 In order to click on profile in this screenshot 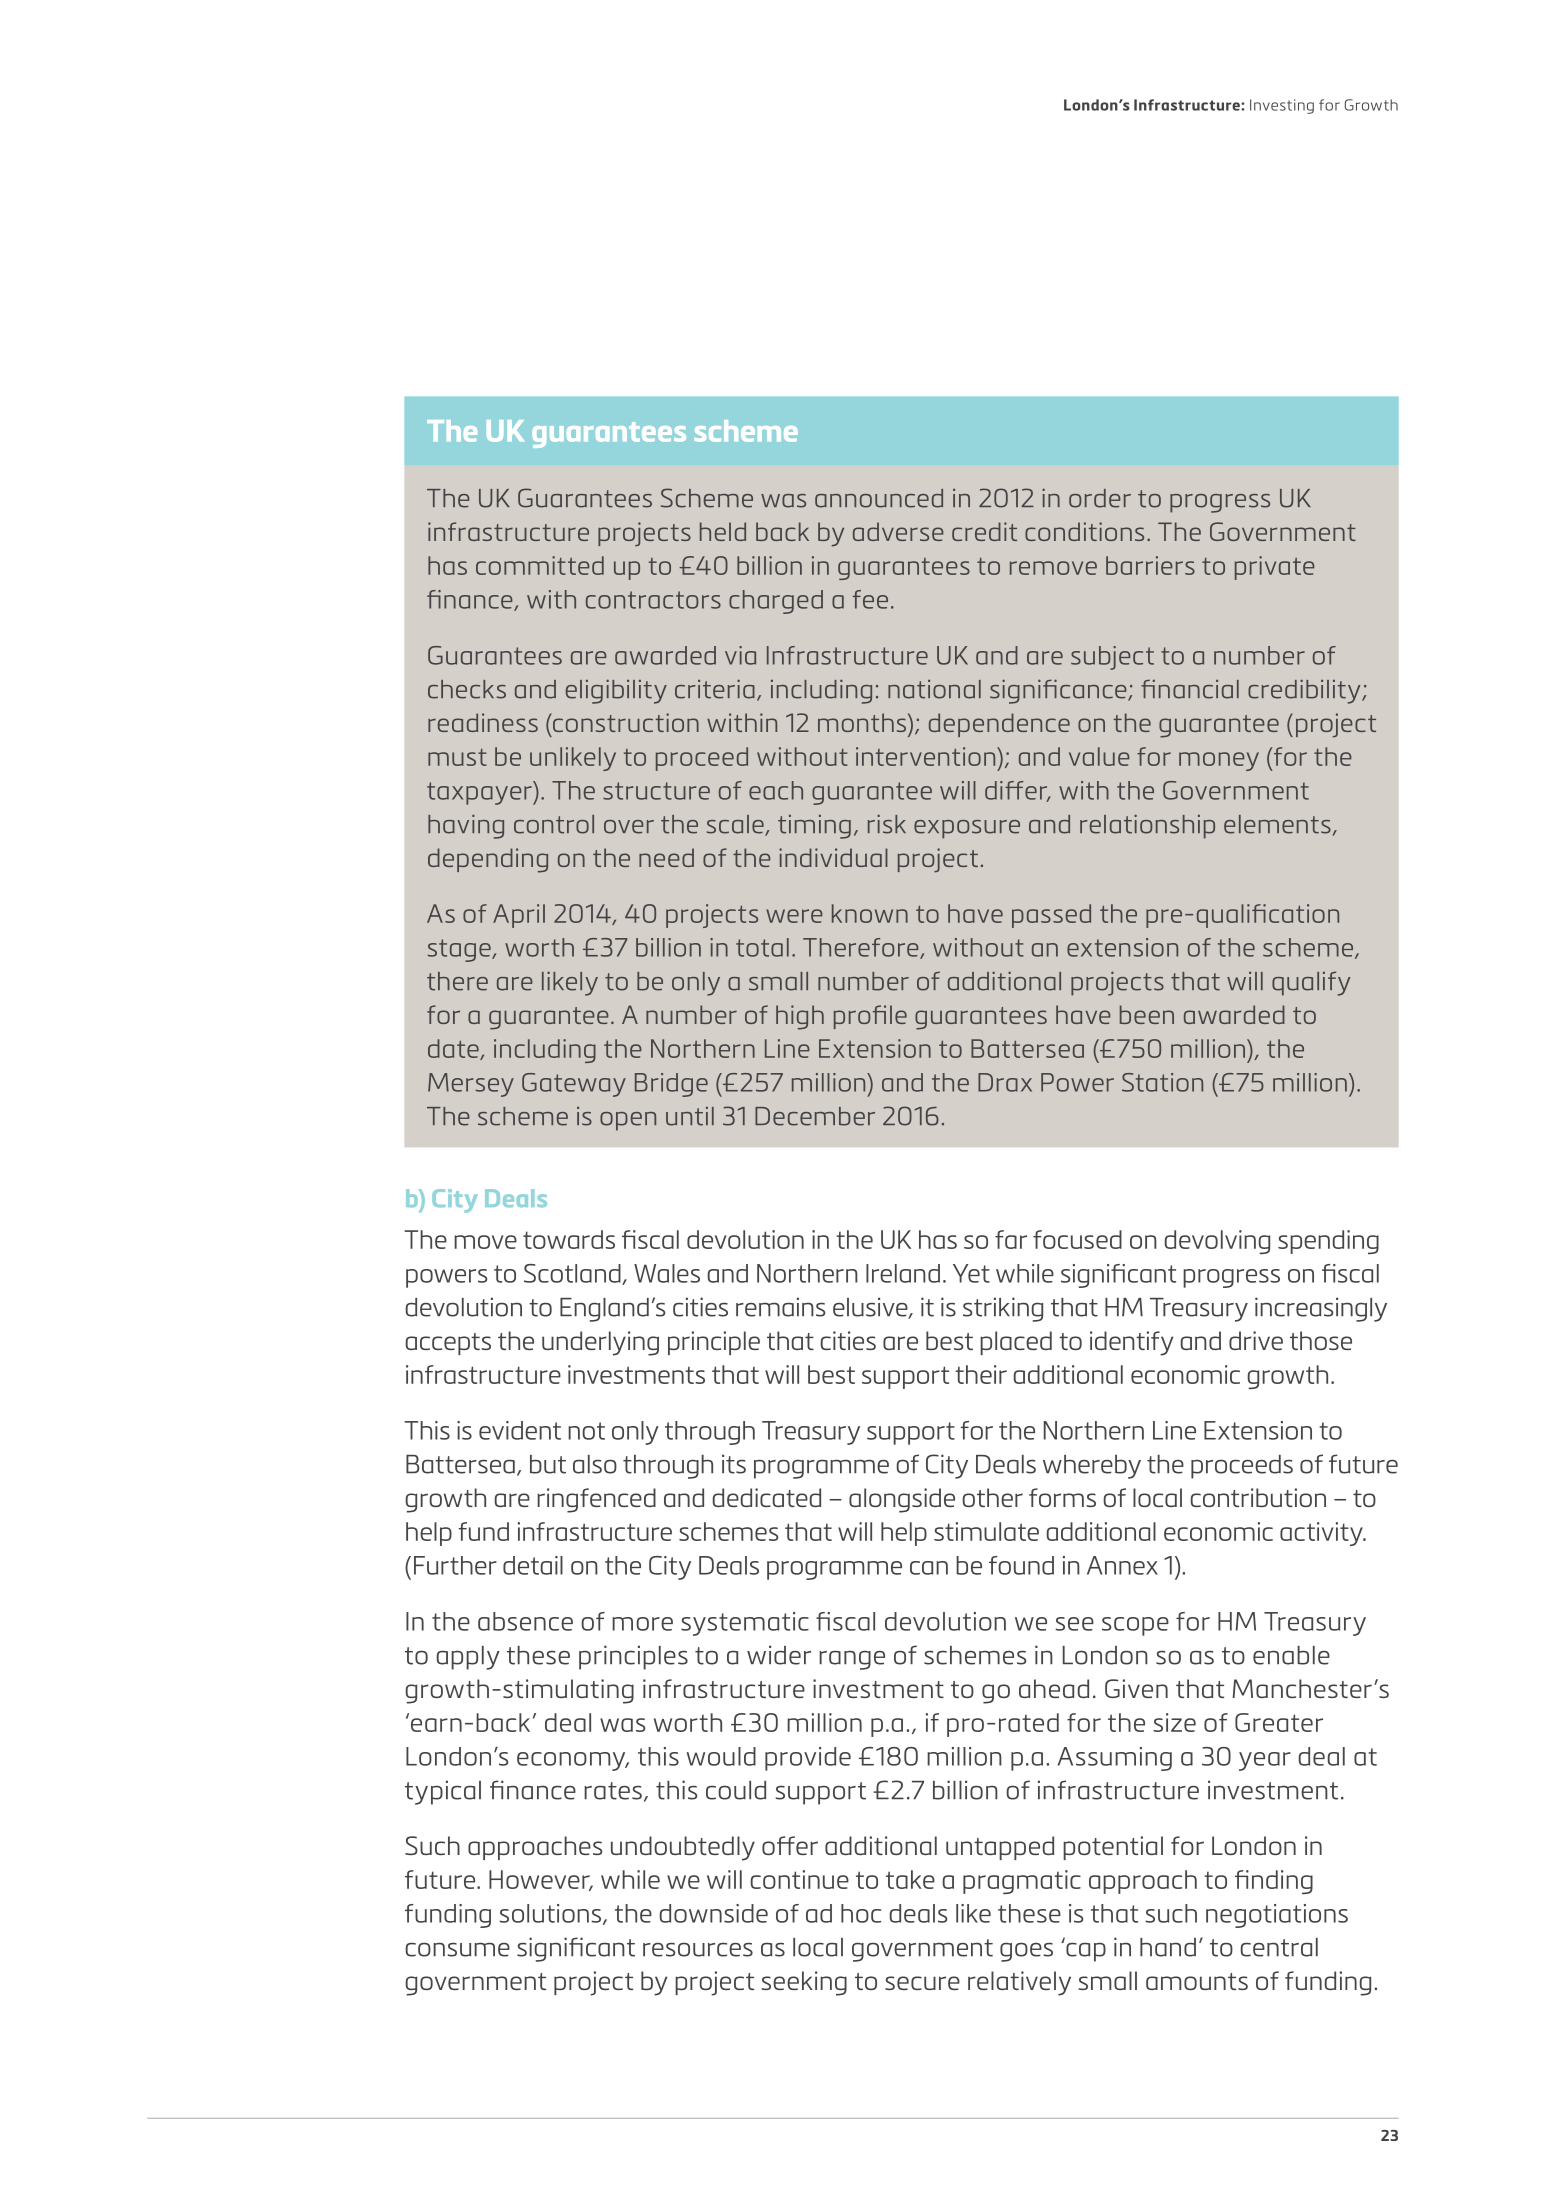, I will do `click(870, 1017)`.
